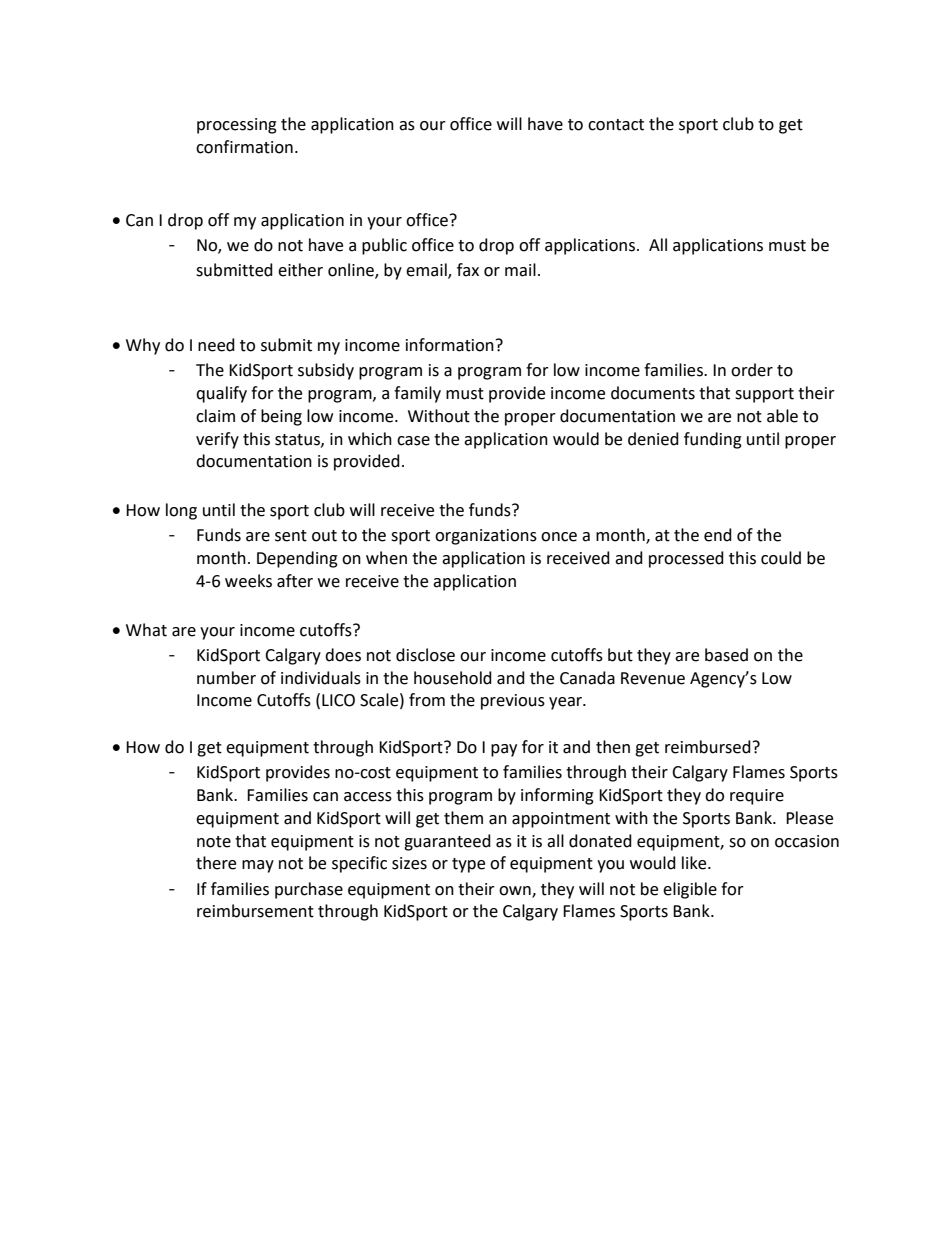 This screenshot has height=1233, width=952. I want to click on processed, so click(686, 559).
